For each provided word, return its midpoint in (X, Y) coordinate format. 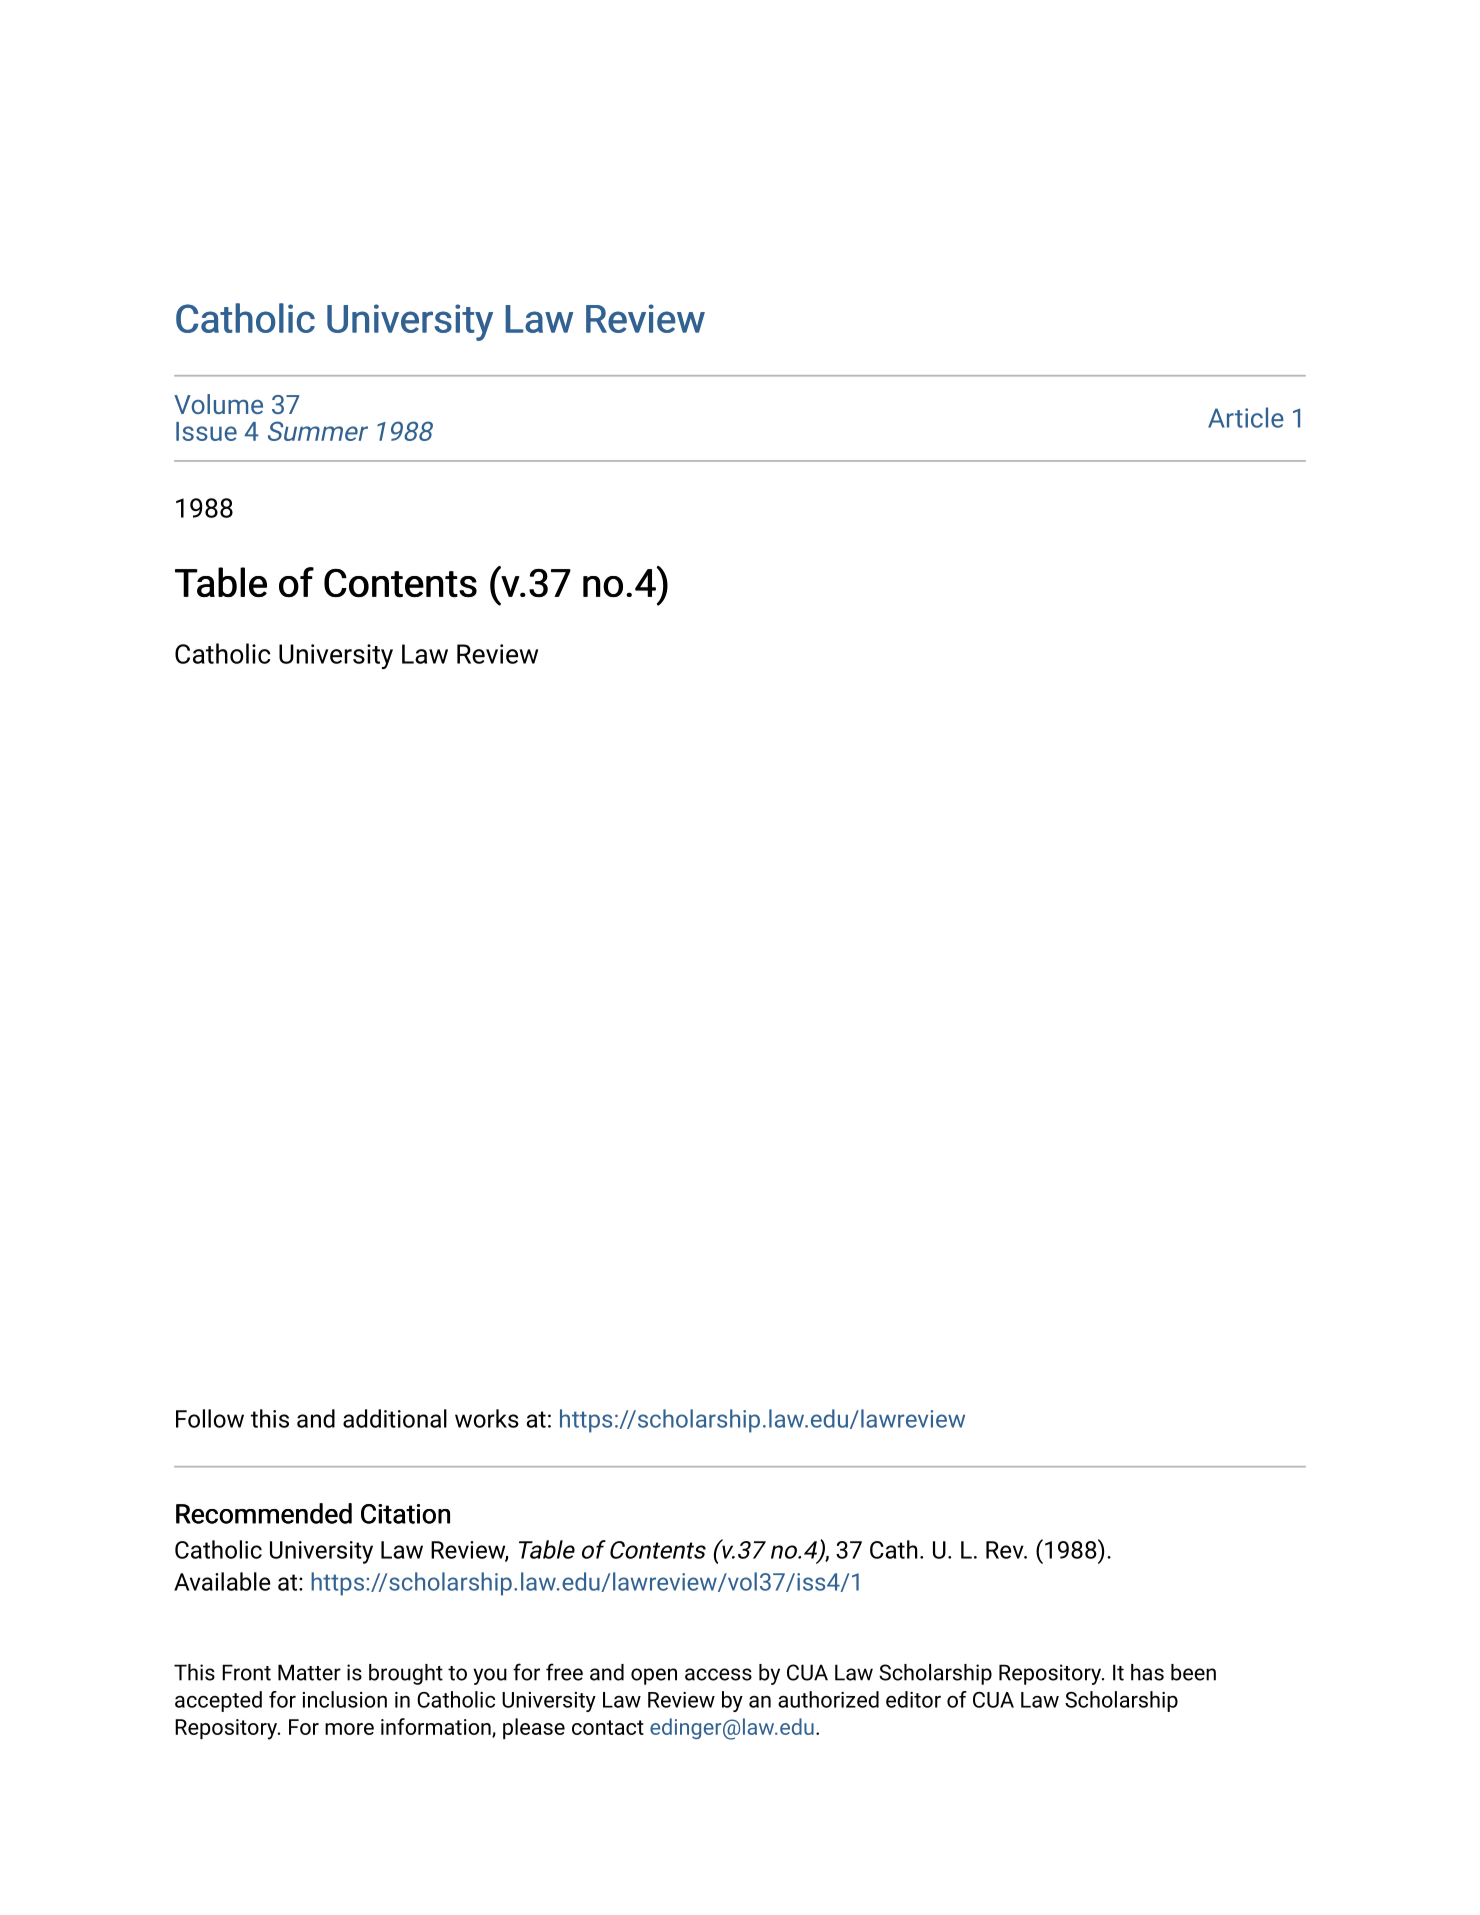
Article (1246, 417)
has (1147, 1672)
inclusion (345, 1699)
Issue (206, 431)
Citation (405, 1514)
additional (395, 1418)
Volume (218, 404)
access (718, 1674)
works (487, 1418)
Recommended (264, 1513)
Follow (210, 1418)
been (1193, 1672)
